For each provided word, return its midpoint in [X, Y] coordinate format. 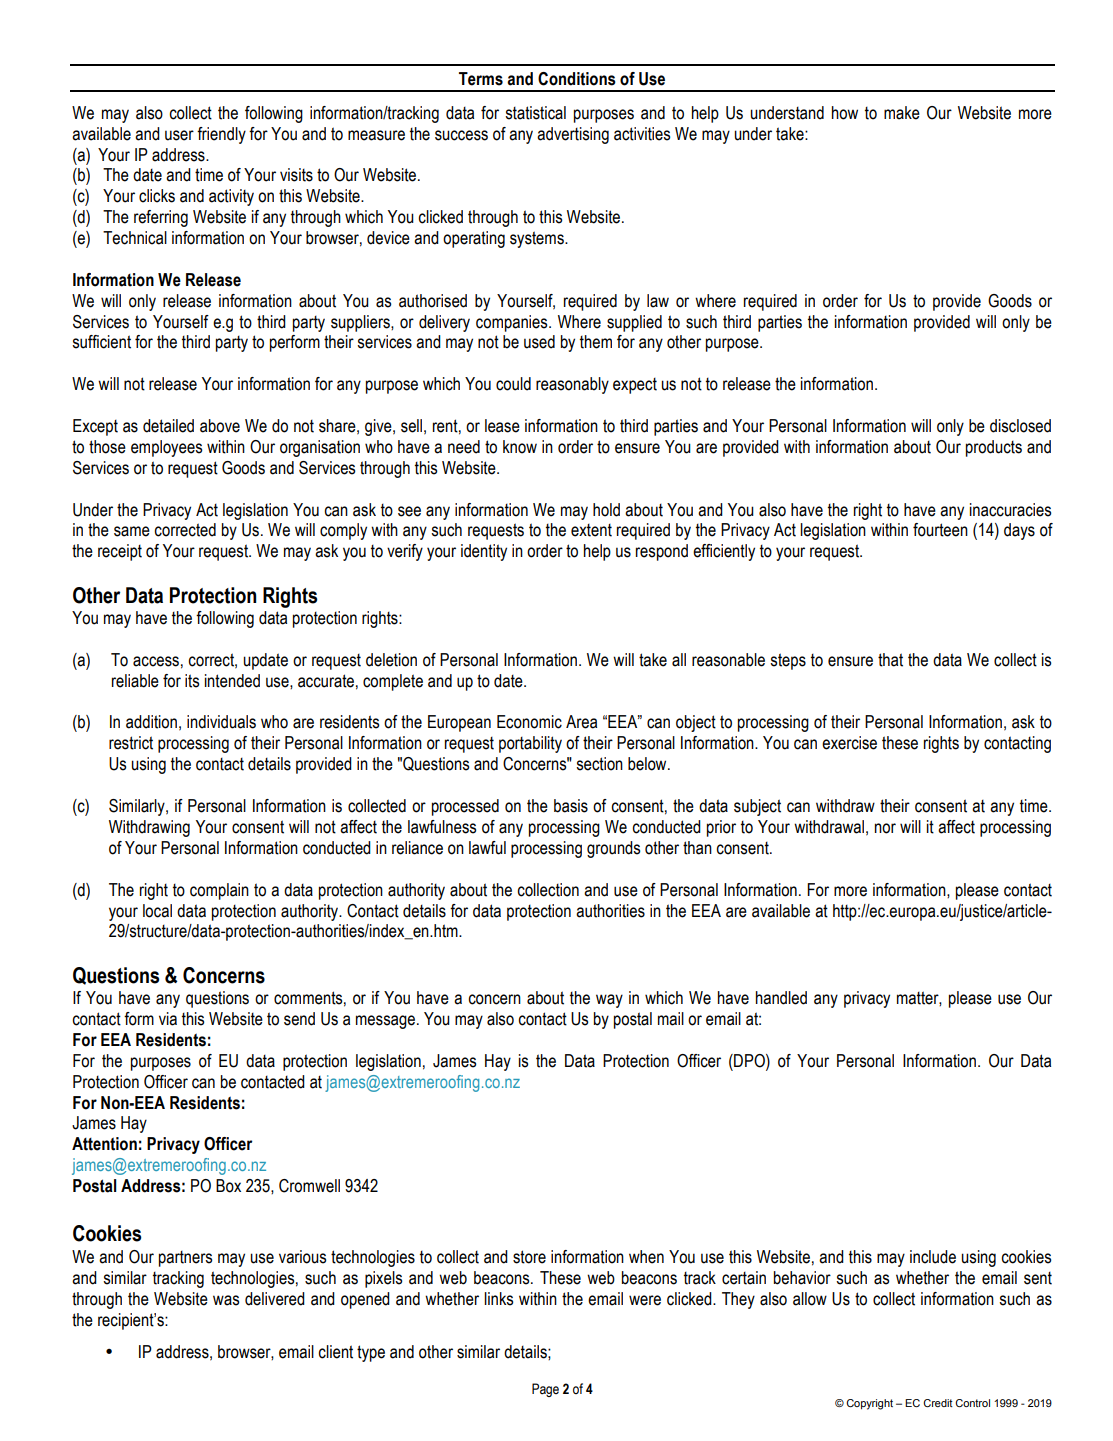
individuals [221, 722]
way [609, 1001]
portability [530, 744]
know [520, 447]
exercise [849, 743]
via [168, 1019]
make [902, 113]
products [994, 448]
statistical [535, 113]
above [220, 426]
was [226, 1300]
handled [781, 998]
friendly [221, 135]
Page [545, 1390]
